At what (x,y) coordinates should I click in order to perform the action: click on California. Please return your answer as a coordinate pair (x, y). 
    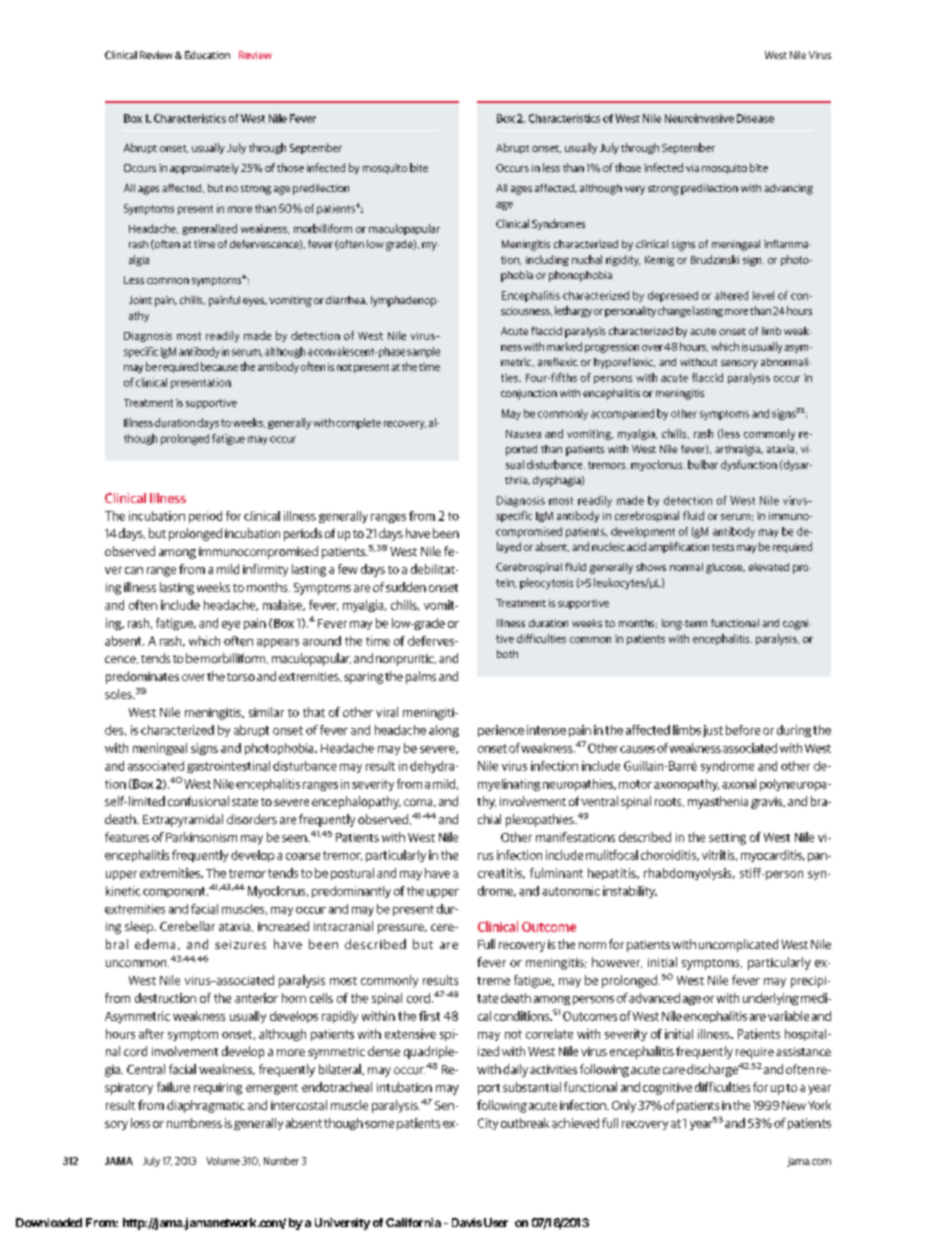
    Looking at the image, I should click on (413, 1222).
